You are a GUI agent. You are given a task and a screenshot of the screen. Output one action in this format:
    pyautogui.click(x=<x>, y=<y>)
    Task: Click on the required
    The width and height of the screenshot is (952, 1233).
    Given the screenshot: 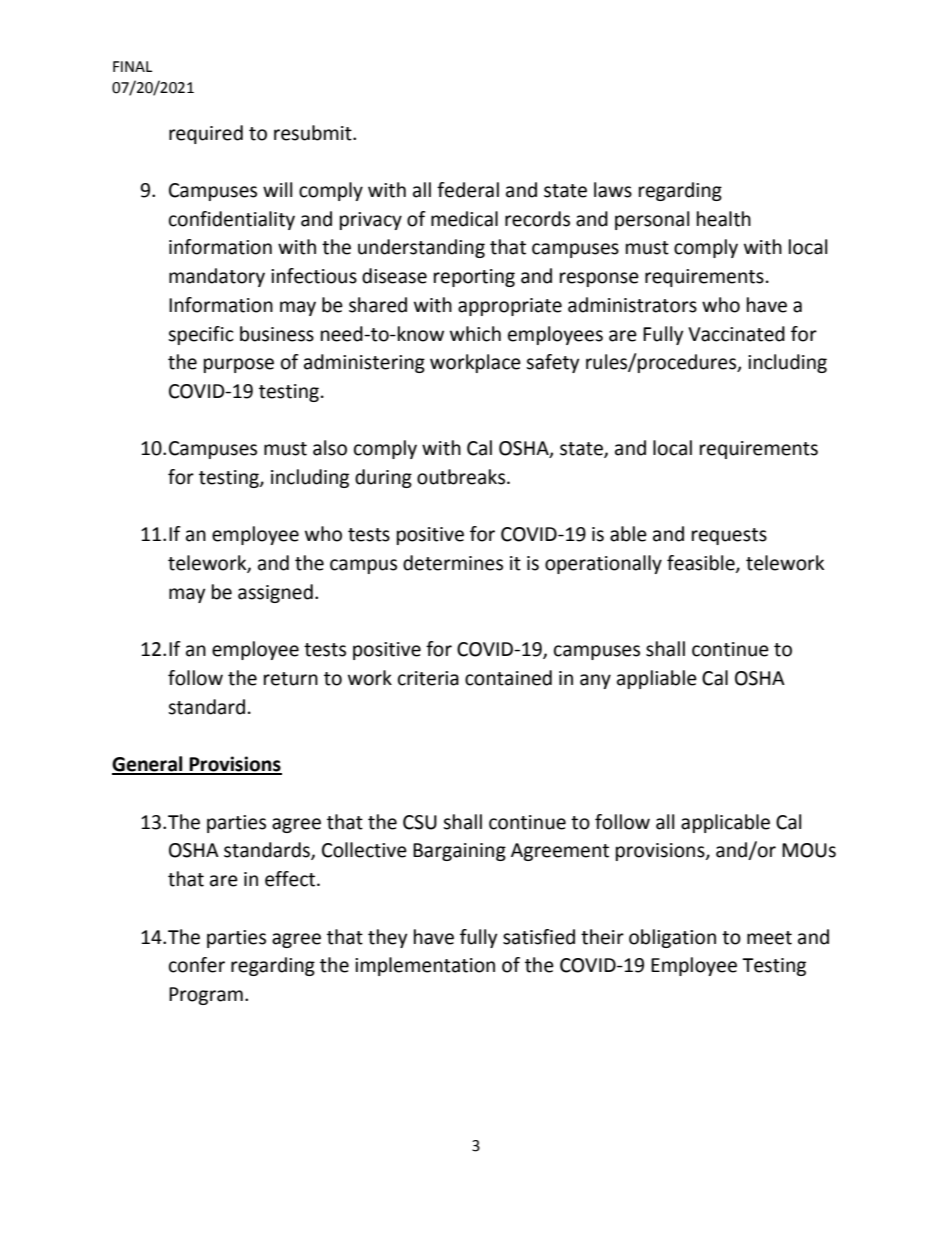 What is the action you would take?
    pyautogui.click(x=206, y=134)
